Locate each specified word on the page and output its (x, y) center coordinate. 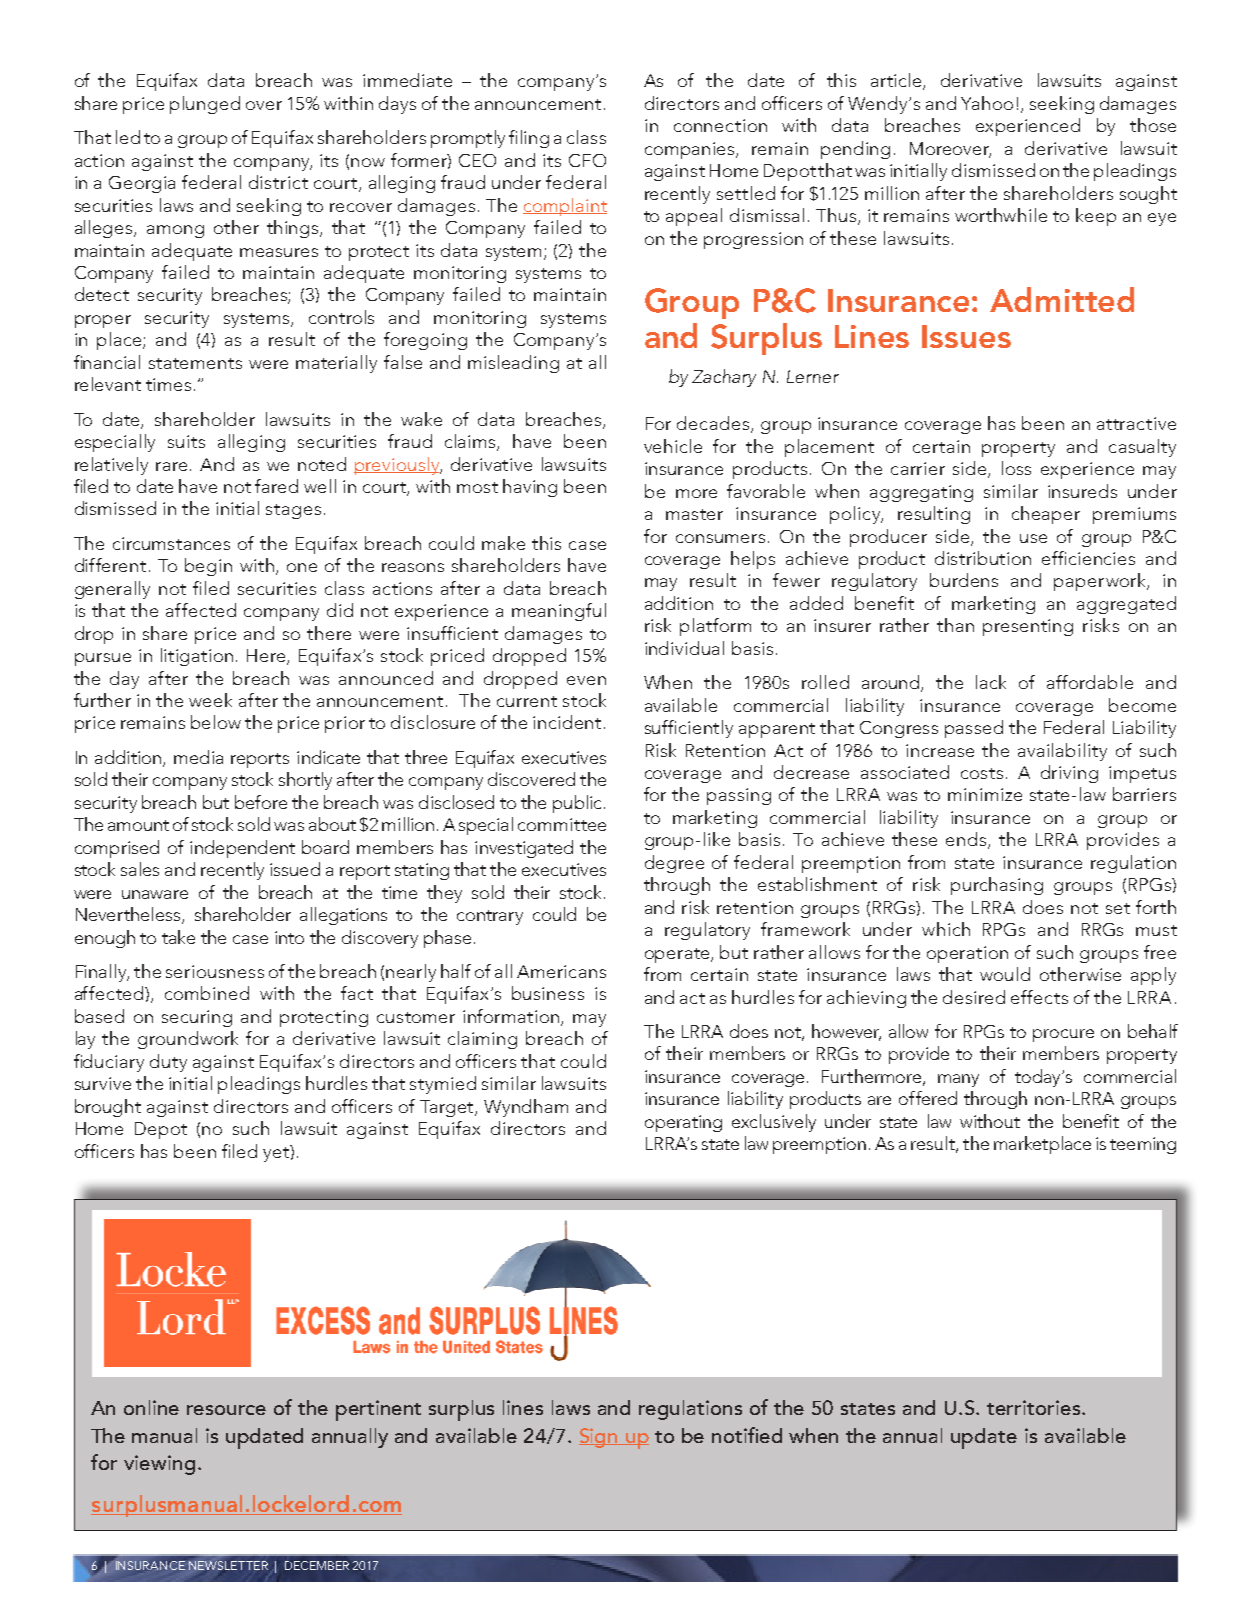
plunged (205, 105)
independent (242, 849)
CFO (587, 160)
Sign (599, 1438)
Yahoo (987, 103)
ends (967, 840)
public (579, 804)
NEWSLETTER (228, 1565)
